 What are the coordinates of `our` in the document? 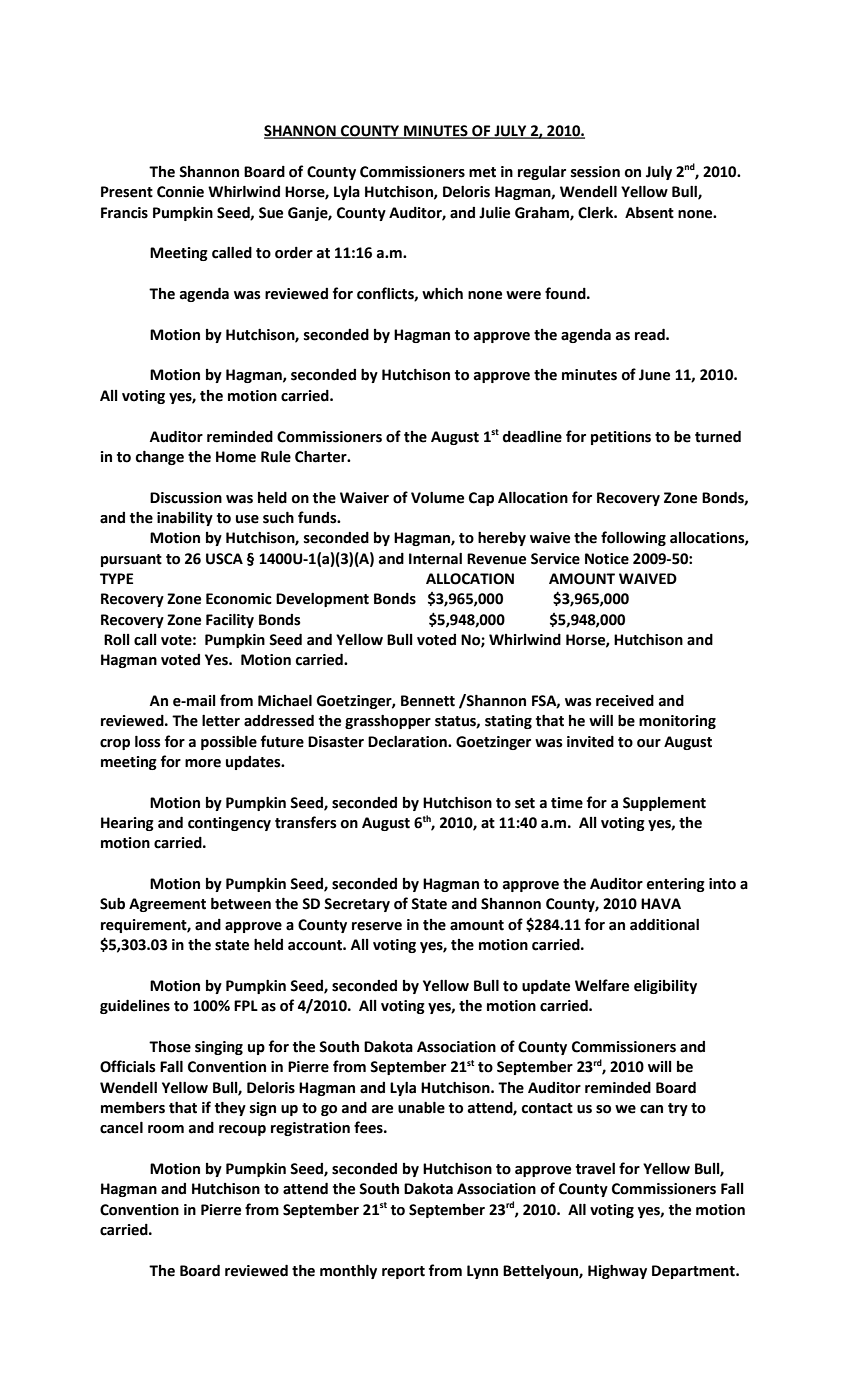 It's located at (649, 743).
